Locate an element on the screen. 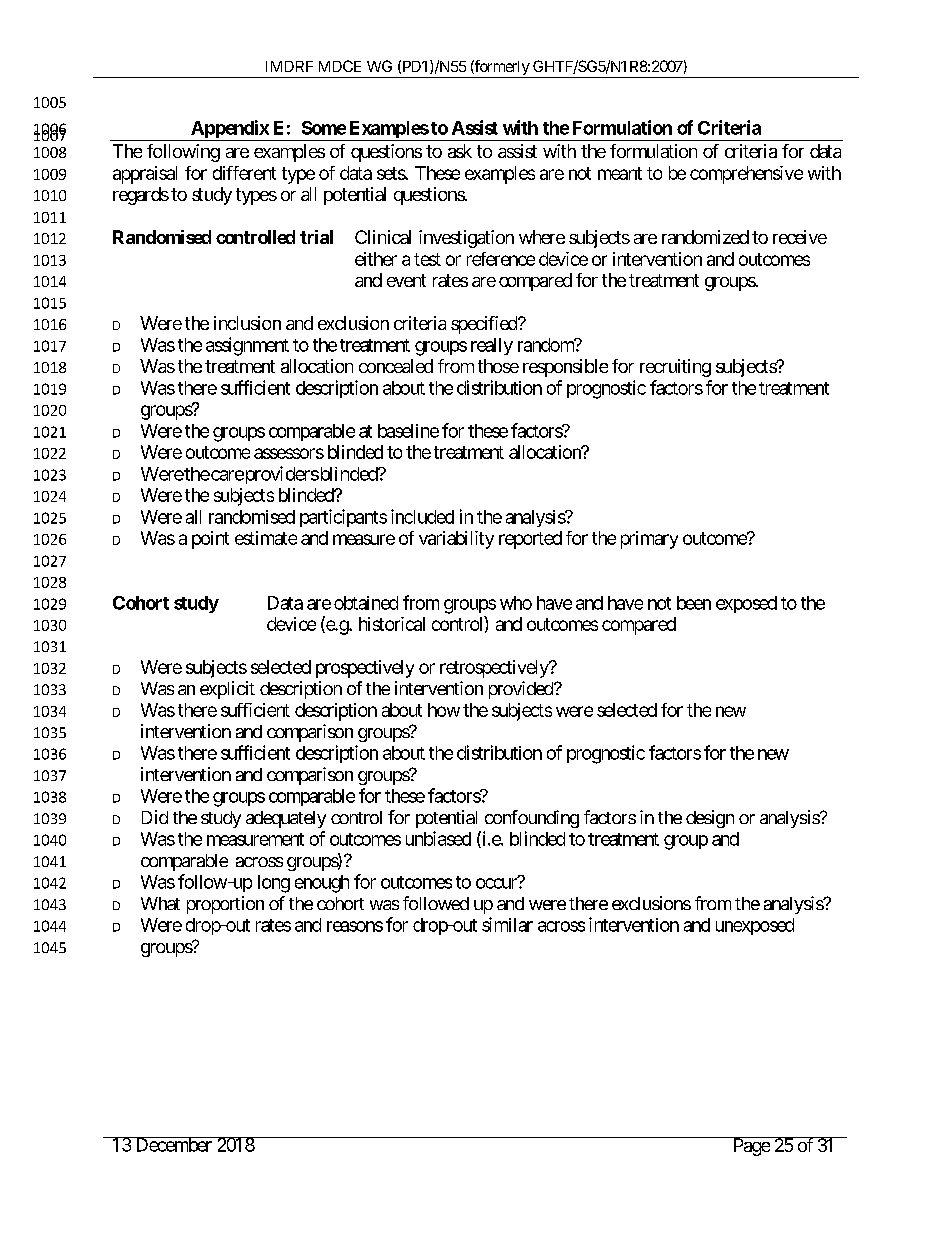 The image size is (952, 1233). been is located at coordinates (694, 603).
